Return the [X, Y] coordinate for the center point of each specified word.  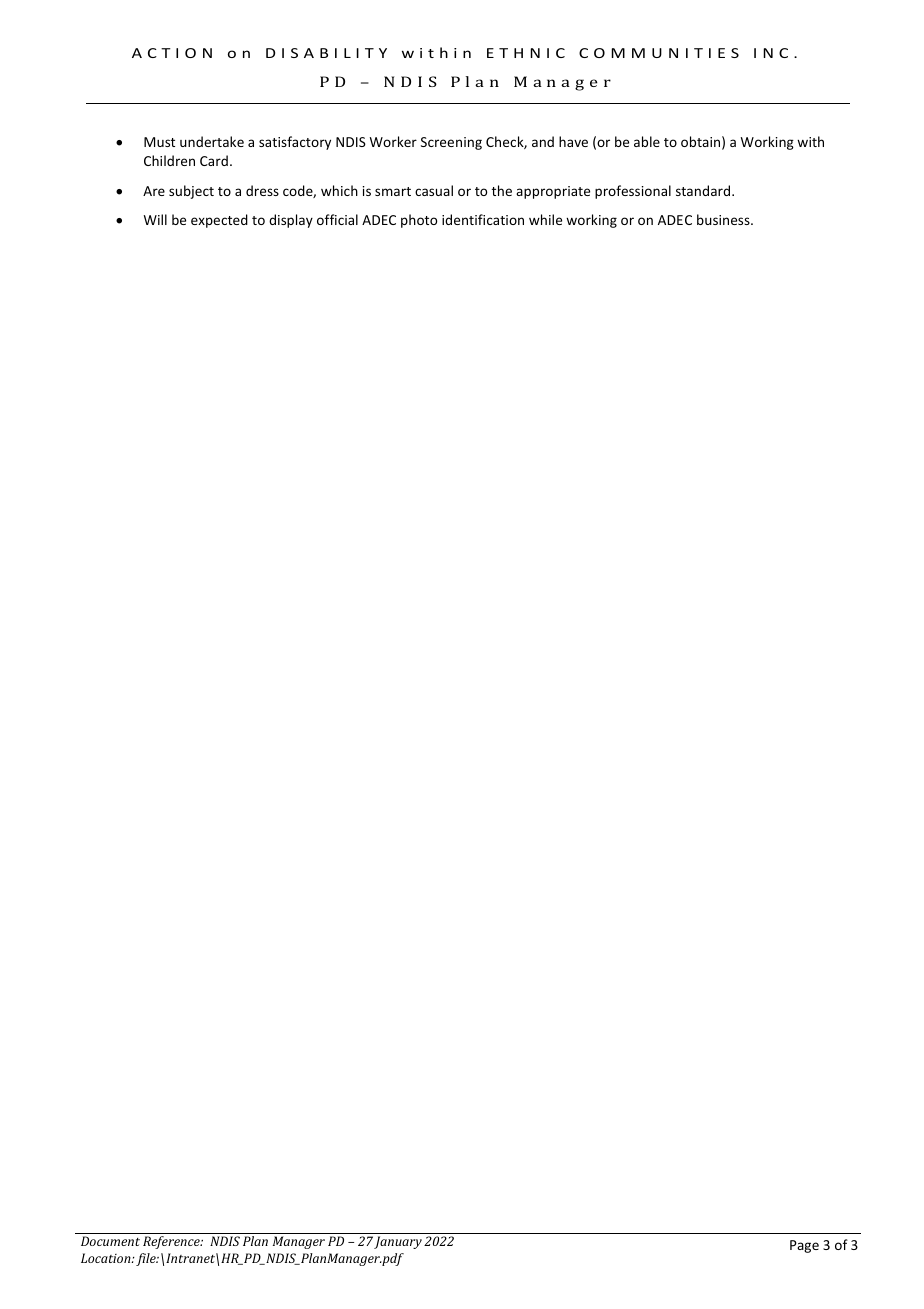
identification [483, 219]
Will [155, 219]
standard [704, 190]
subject [191, 192]
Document [110, 1241]
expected [219, 221]
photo [419, 221]
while [545, 219]
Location [107, 1258]
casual [434, 190]
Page [804, 1246]
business [724, 219]
